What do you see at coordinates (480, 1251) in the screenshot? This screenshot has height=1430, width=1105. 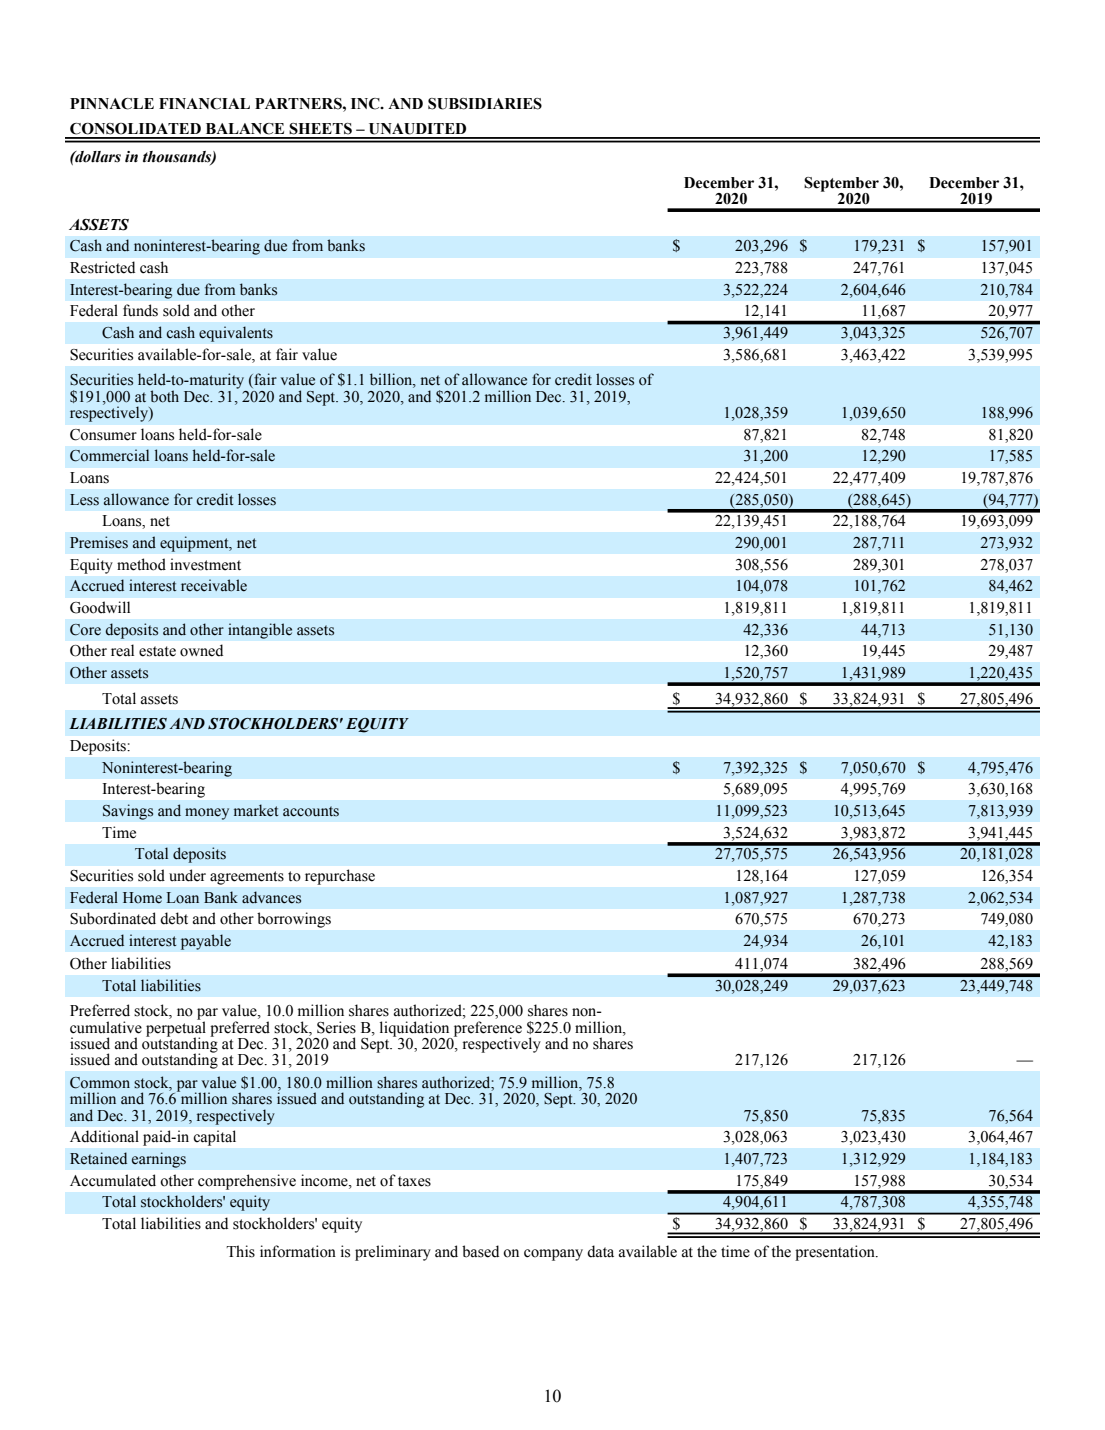 I see `based` at bounding box center [480, 1251].
